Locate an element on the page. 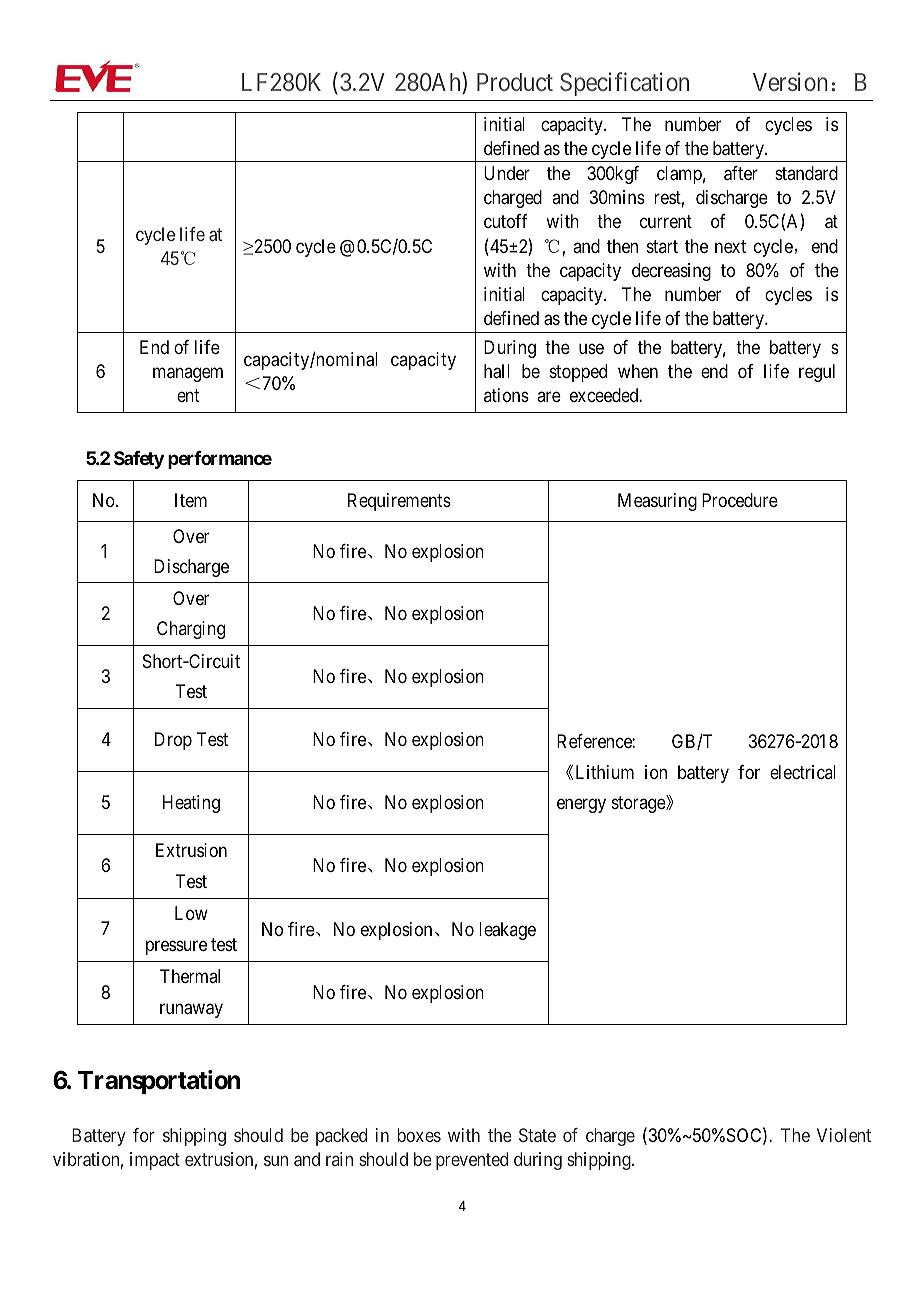 The height and width of the page is (1308, 924). Item is located at coordinates (191, 500).
